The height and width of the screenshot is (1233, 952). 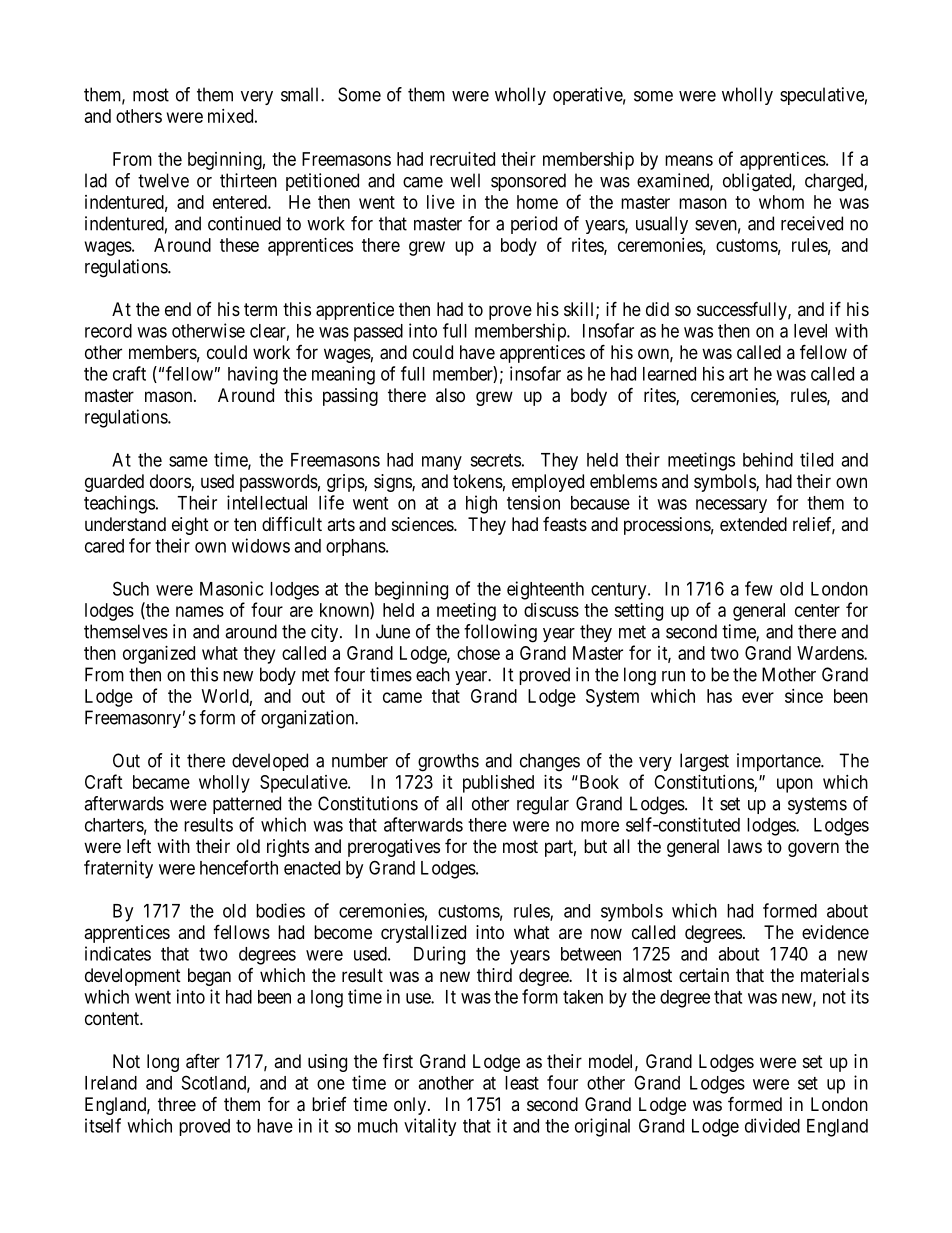 I want to click on many, so click(x=442, y=463).
